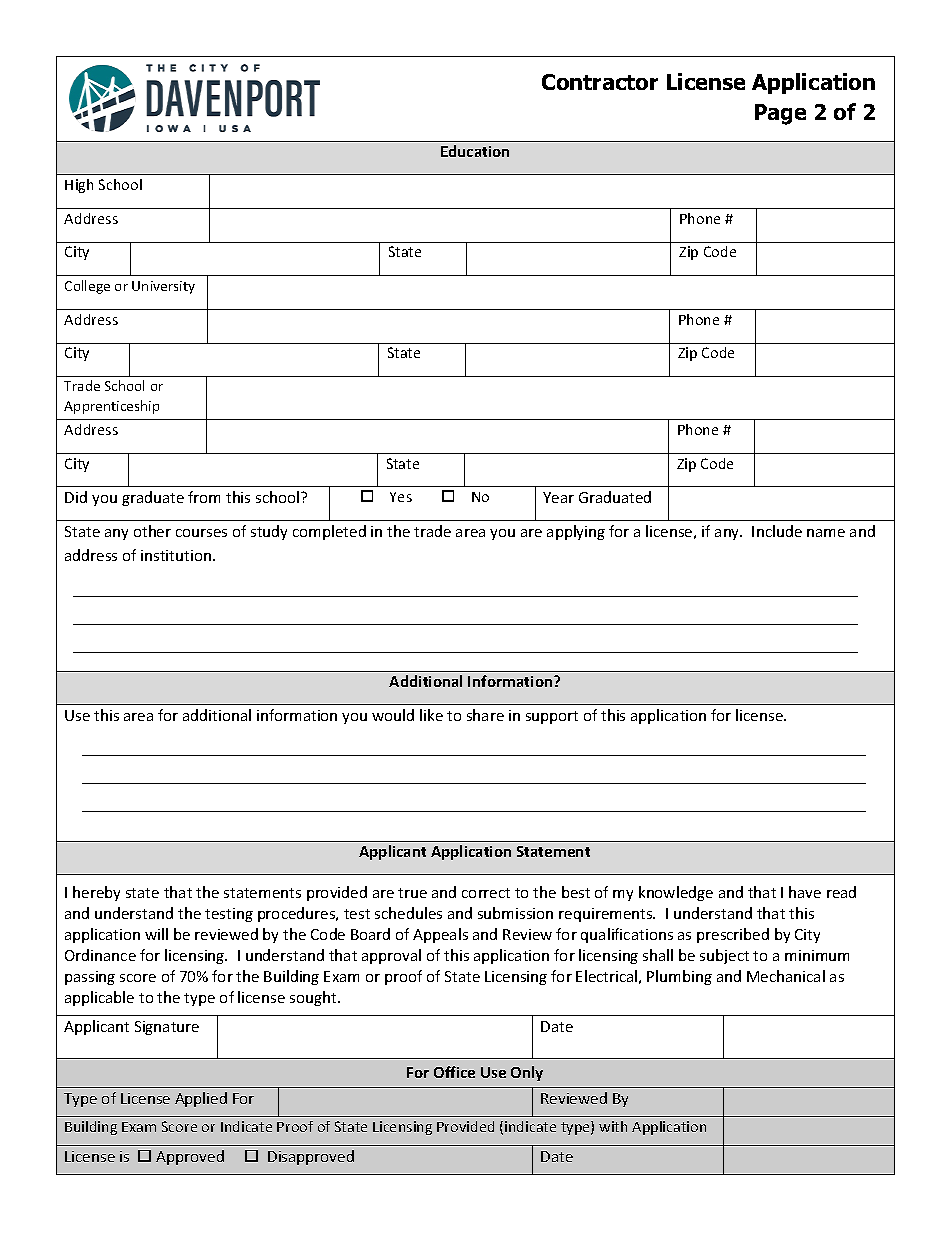 The width and height of the screenshot is (952, 1233). I want to click on hereby, so click(96, 893).
